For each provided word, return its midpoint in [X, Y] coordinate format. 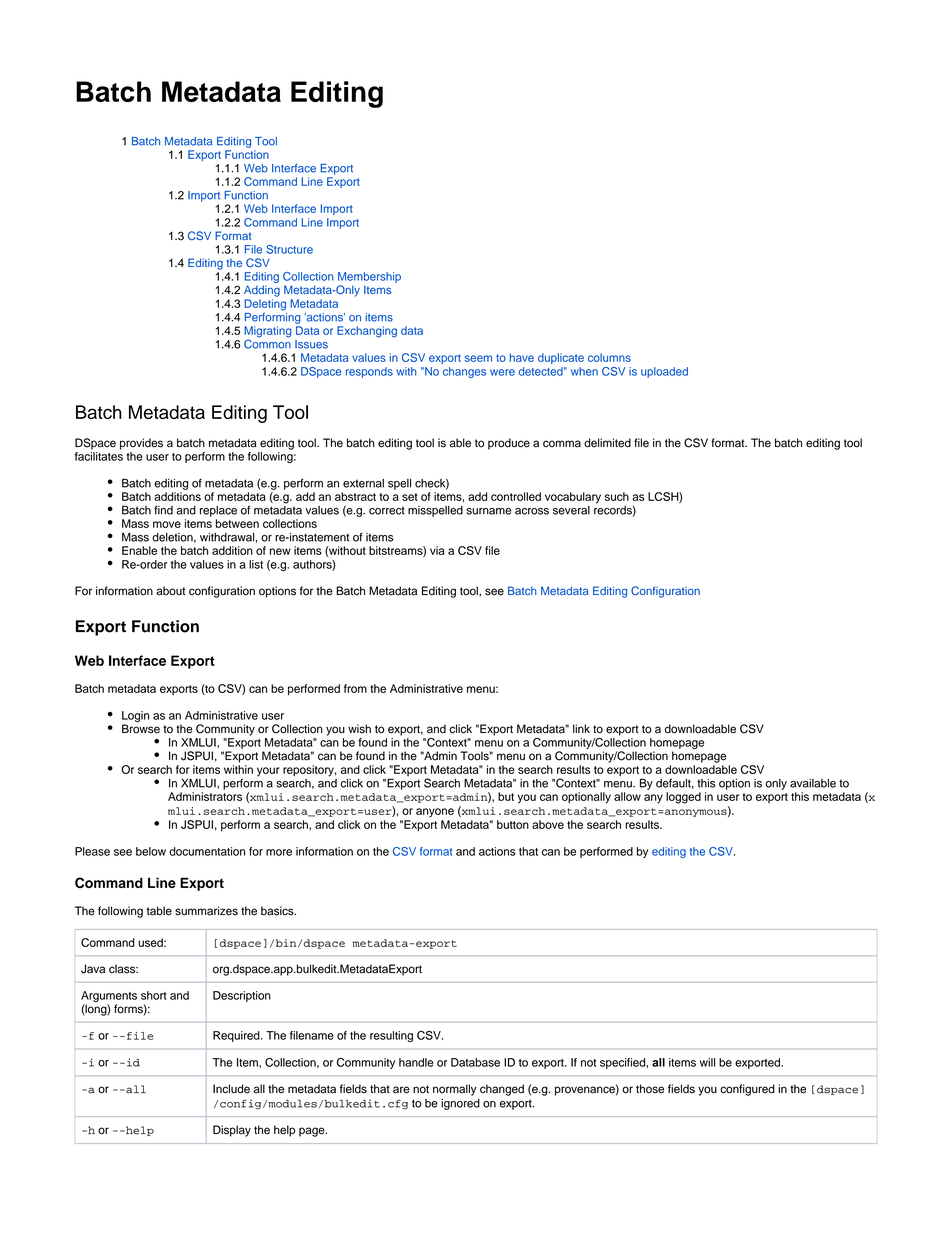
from [355, 688]
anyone [435, 813]
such [617, 496]
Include [231, 1089]
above [548, 824]
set [410, 497]
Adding [262, 291]
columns [609, 357]
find [163, 510]
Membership [369, 277]
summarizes [206, 911]
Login [135, 718]
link [581, 728]
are [401, 1090]
